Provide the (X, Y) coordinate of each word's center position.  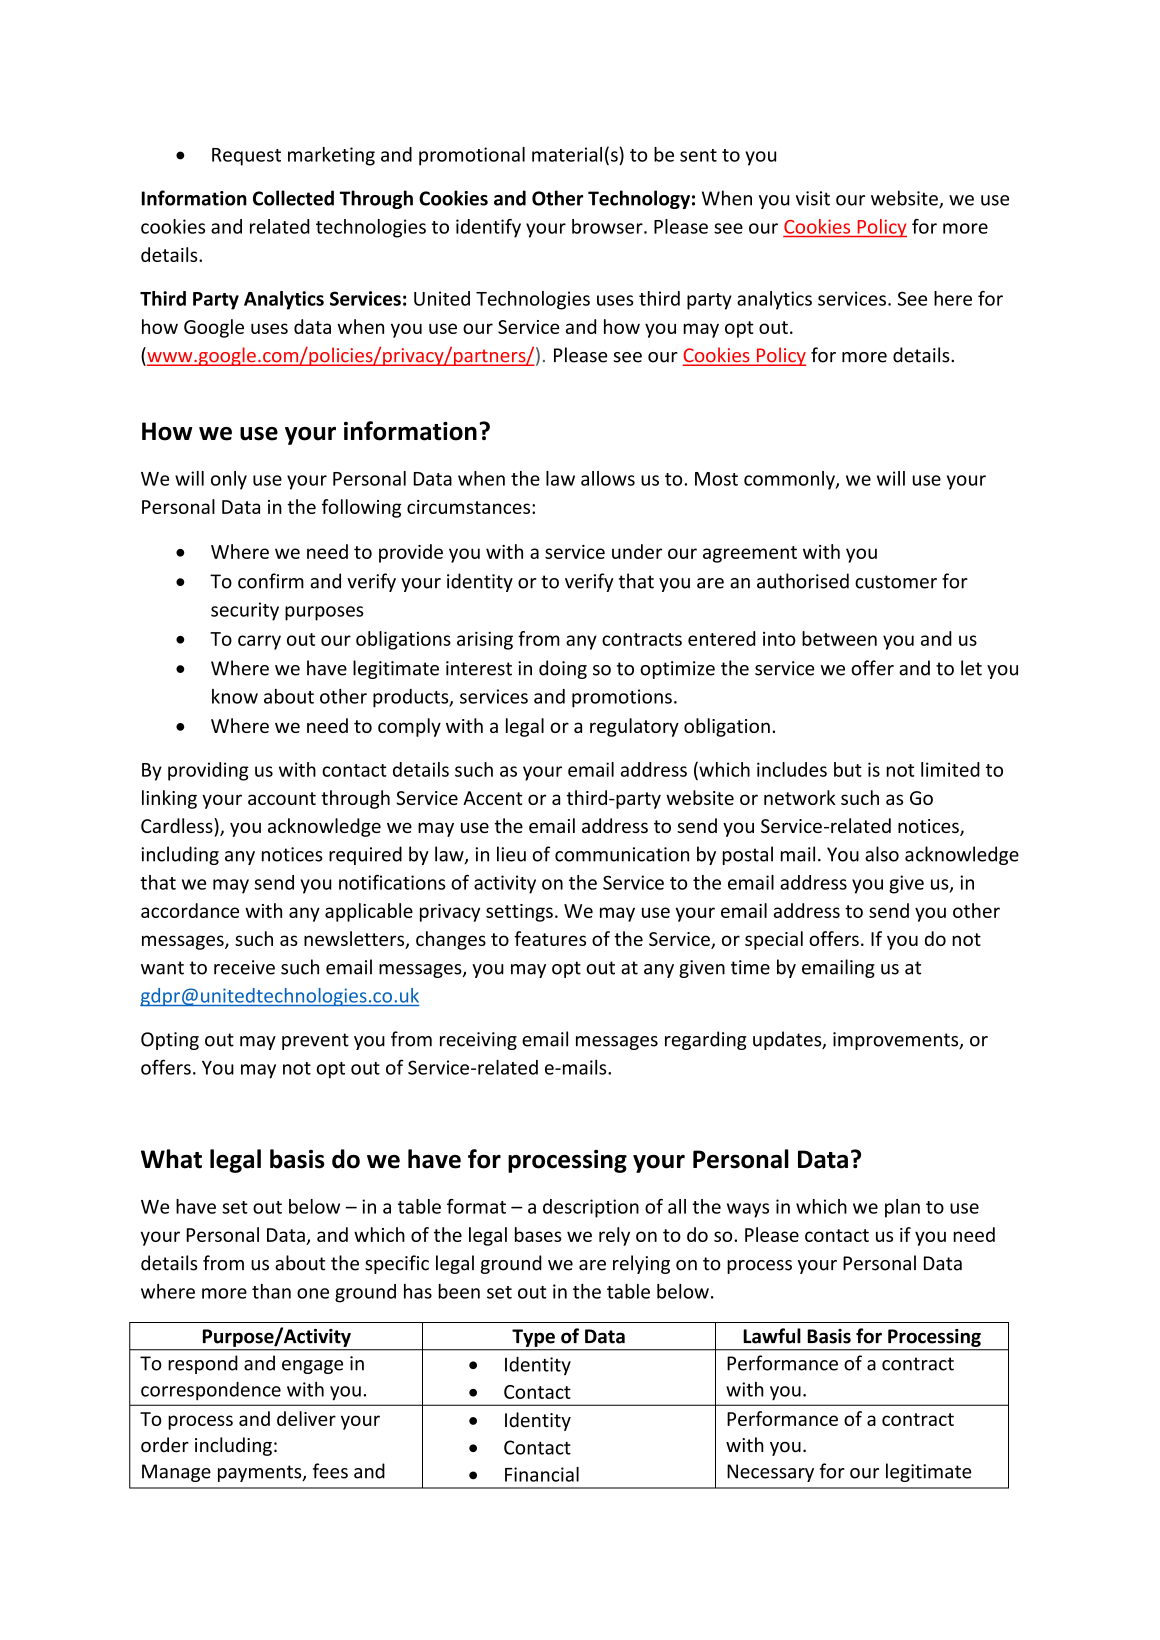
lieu (511, 854)
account (282, 798)
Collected (293, 198)
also (882, 854)
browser (608, 226)
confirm (271, 581)
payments (261, 1473)
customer (896, 582)
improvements (897, 1041)
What (171, 1159)
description (591, 1208)
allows (608, 478)
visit (813, 198)
